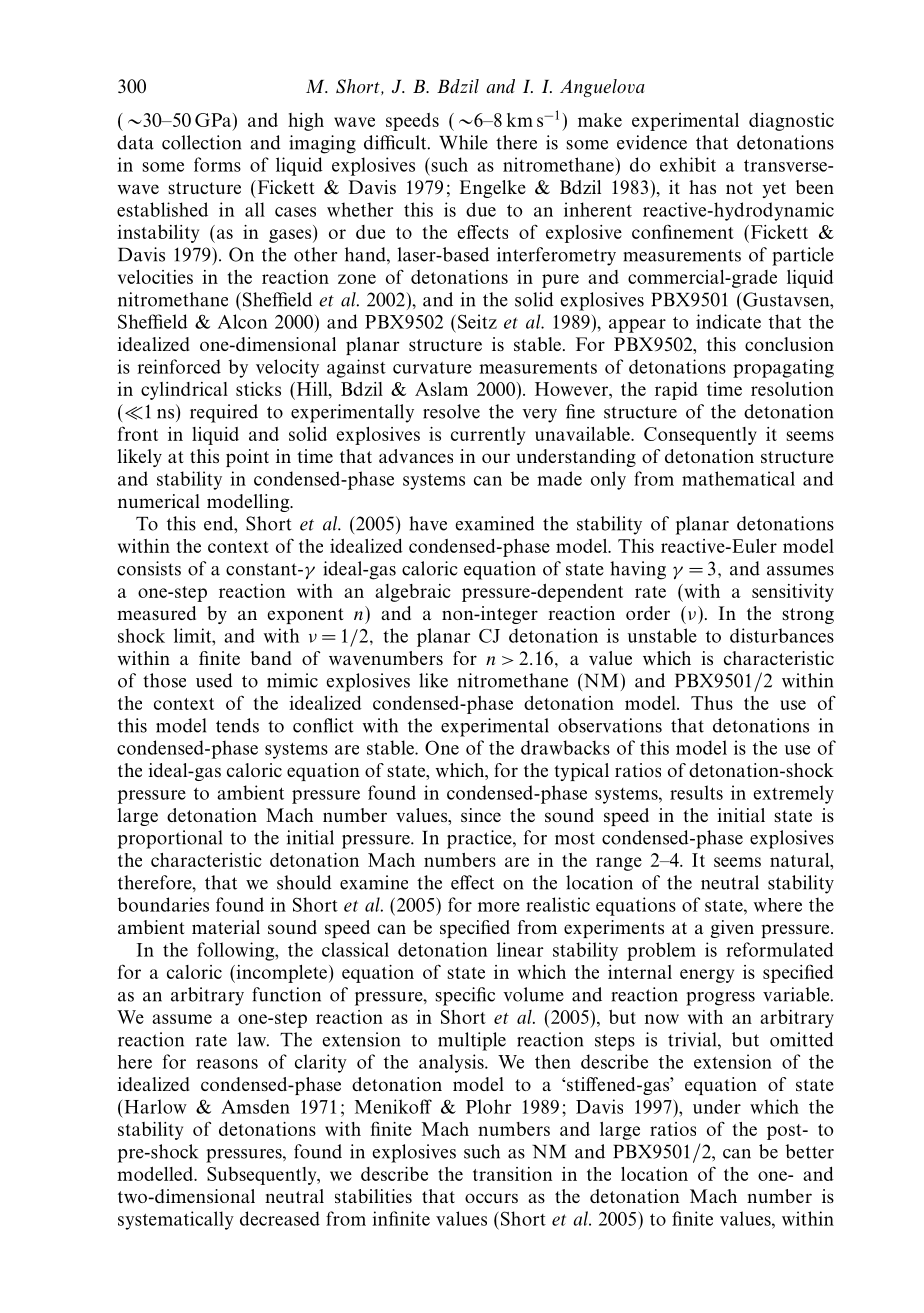 This image has height=1313, width=924. What do you see at coordinates (739, 188) in the image?
I see `not` at bounding box center [739, 188].
